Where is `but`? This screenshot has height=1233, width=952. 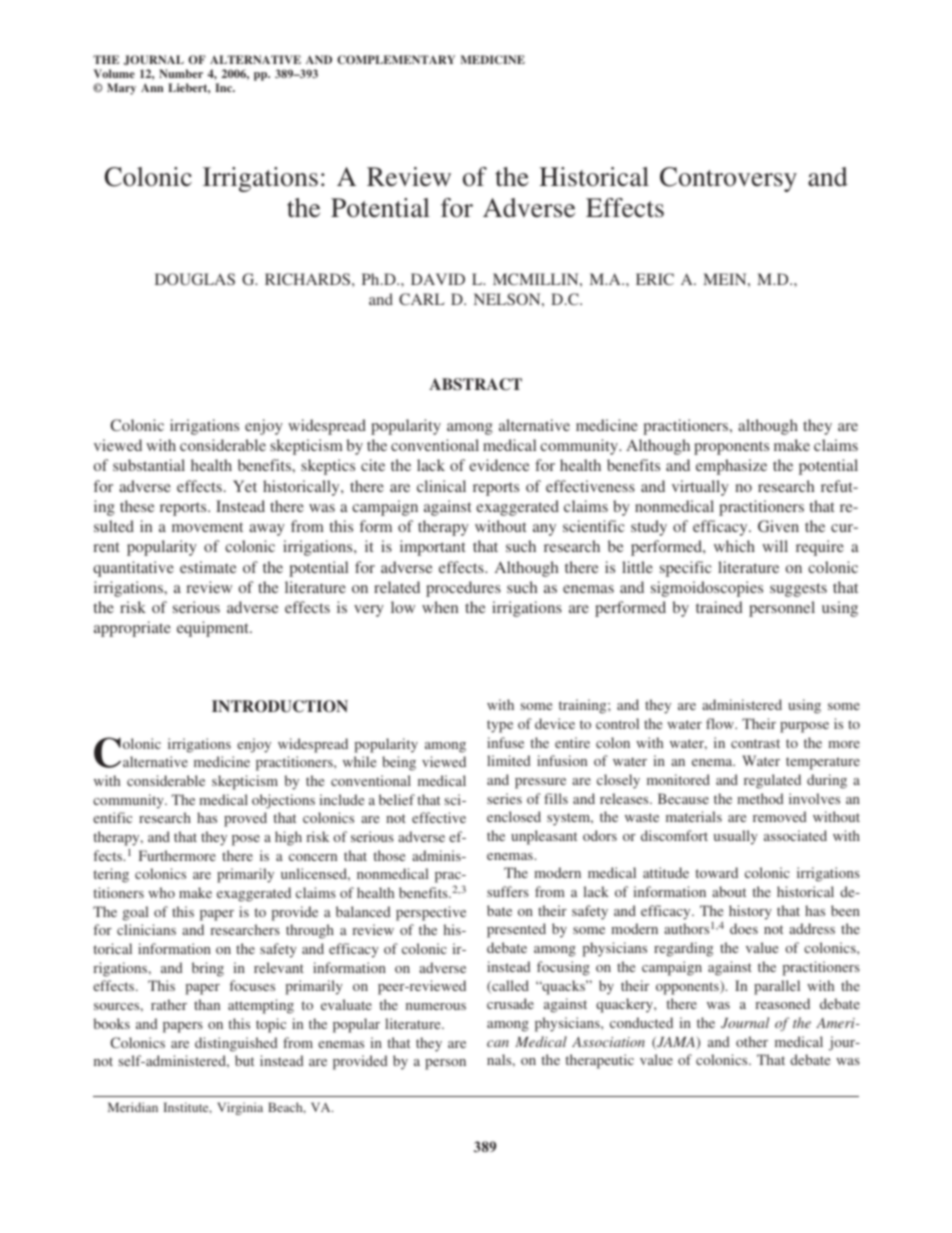
but is located at coordinates (244, 1060).
